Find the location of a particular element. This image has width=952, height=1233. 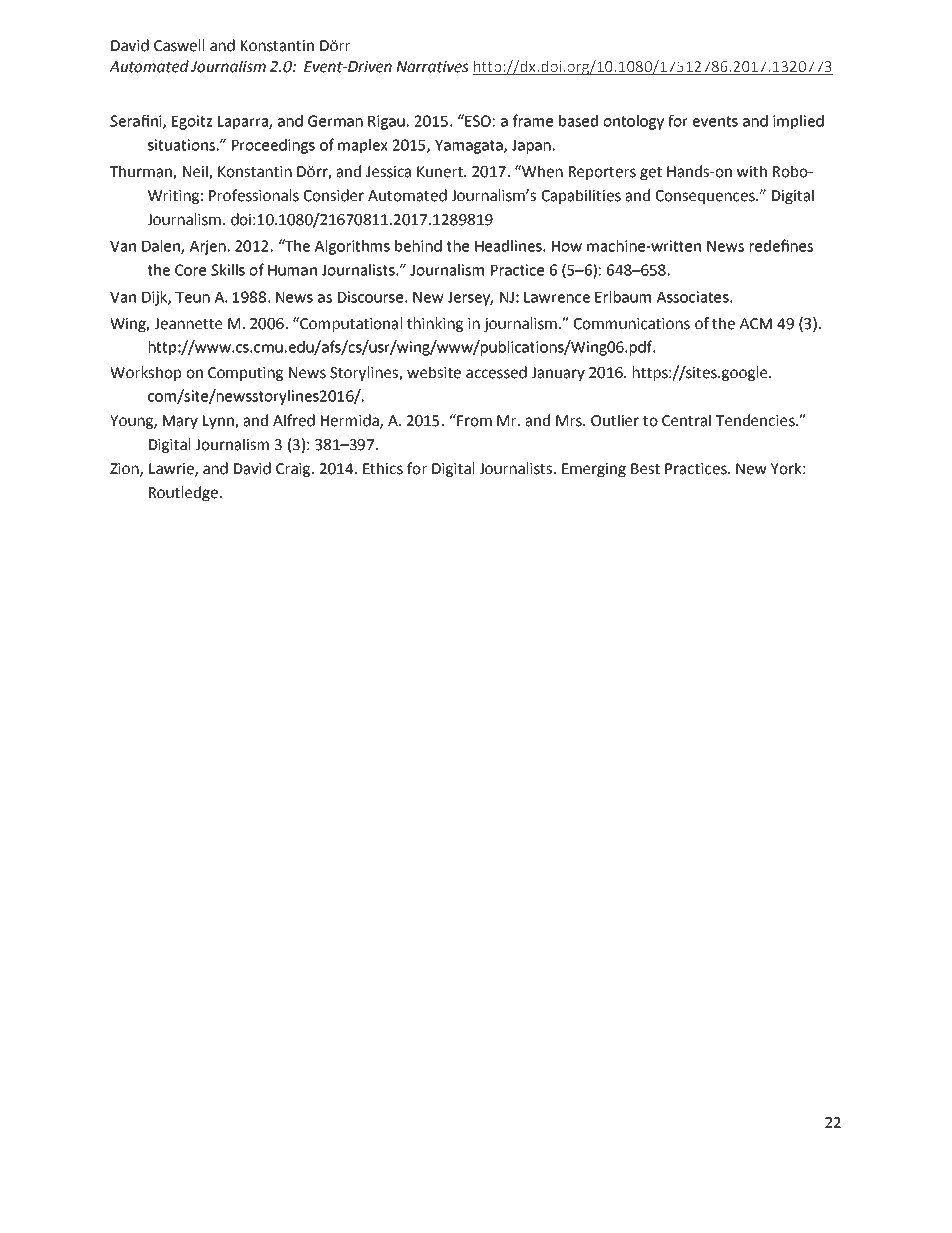

Caswell is located at coordinates (179, 45).
